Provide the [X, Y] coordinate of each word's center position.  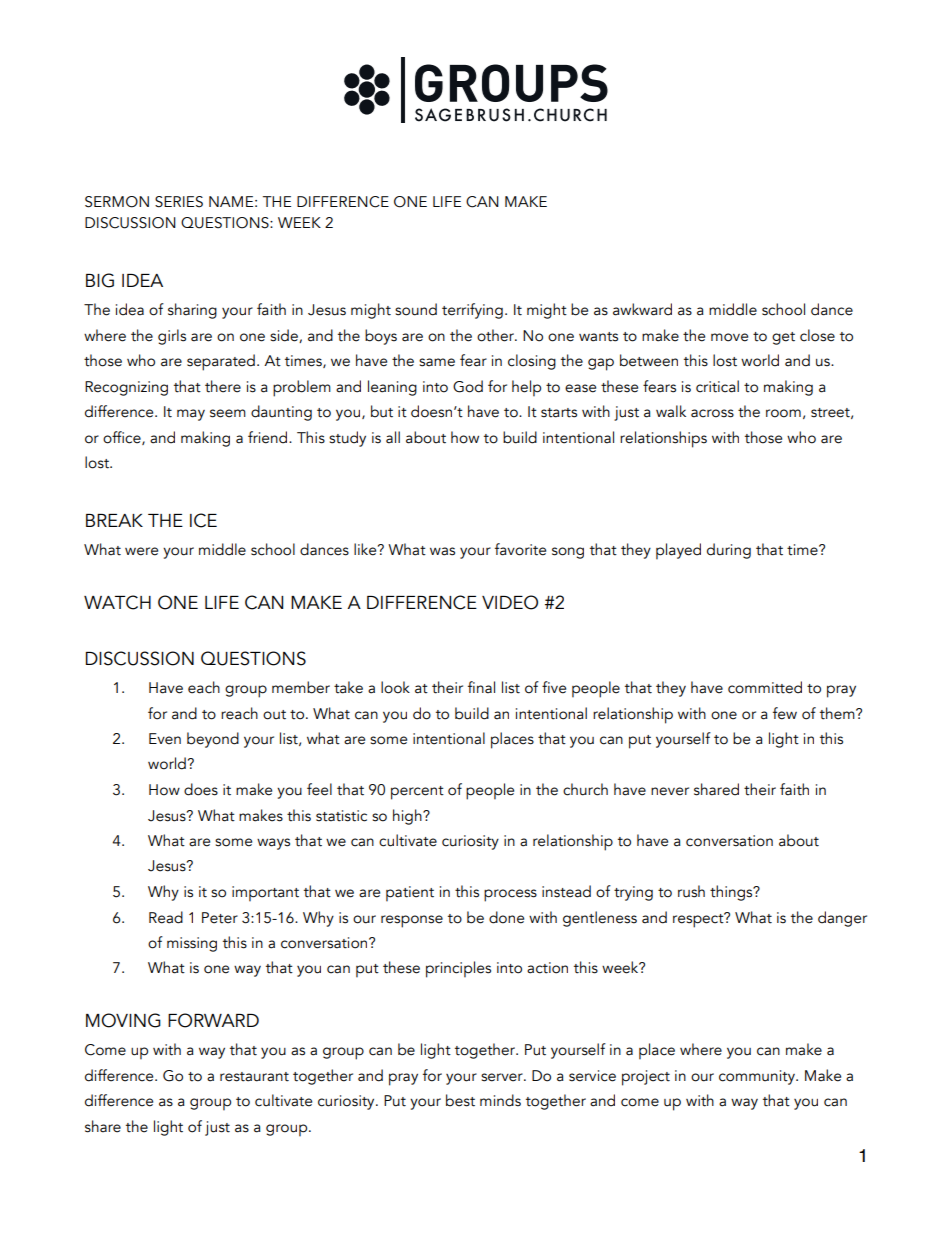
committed [765, 687]
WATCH [117, 602]
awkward [642, 309]
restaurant [254, 1077]
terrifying [472, 311]
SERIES [179, 202]
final [481, 687]
